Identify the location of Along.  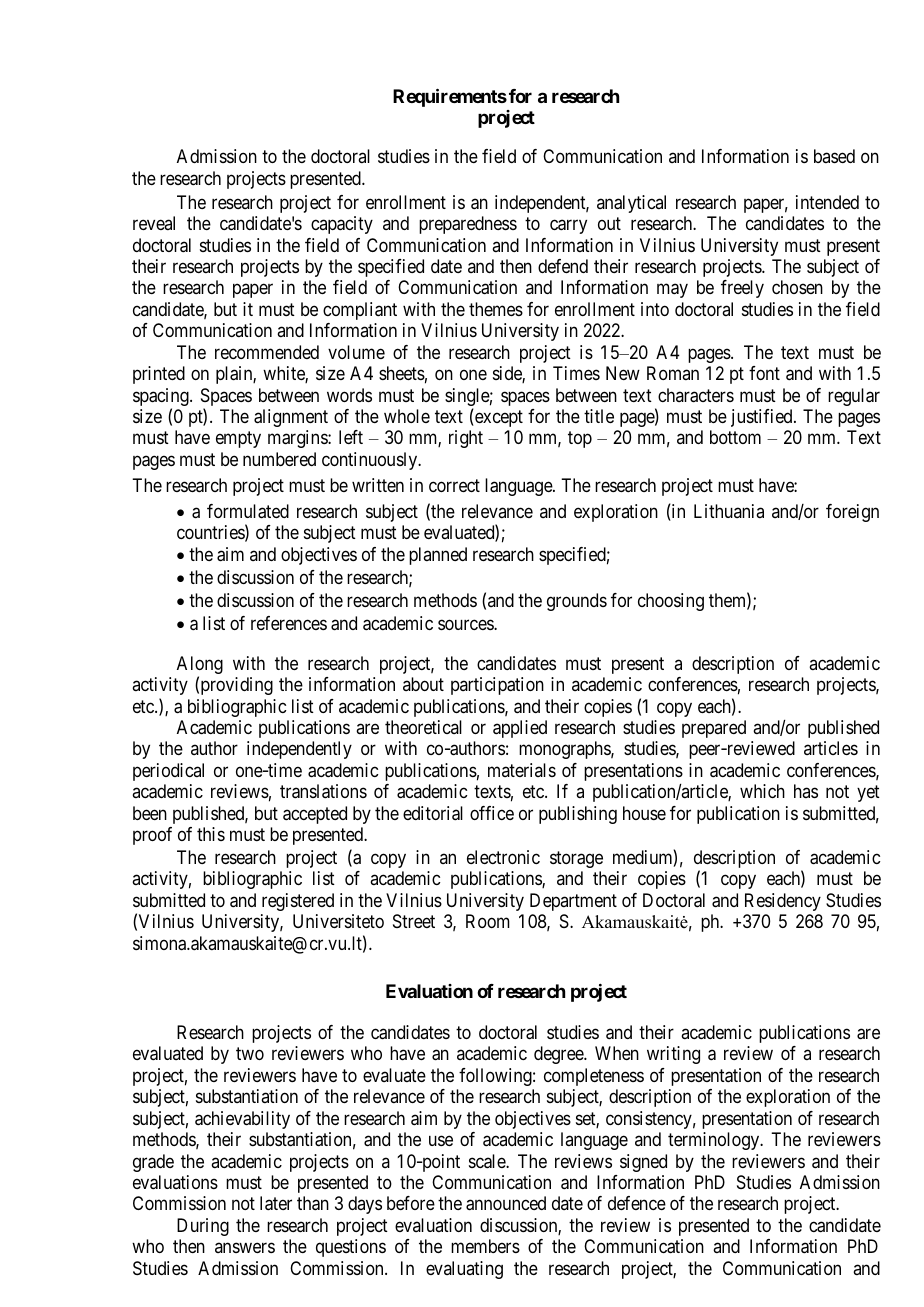
(200, 666).
